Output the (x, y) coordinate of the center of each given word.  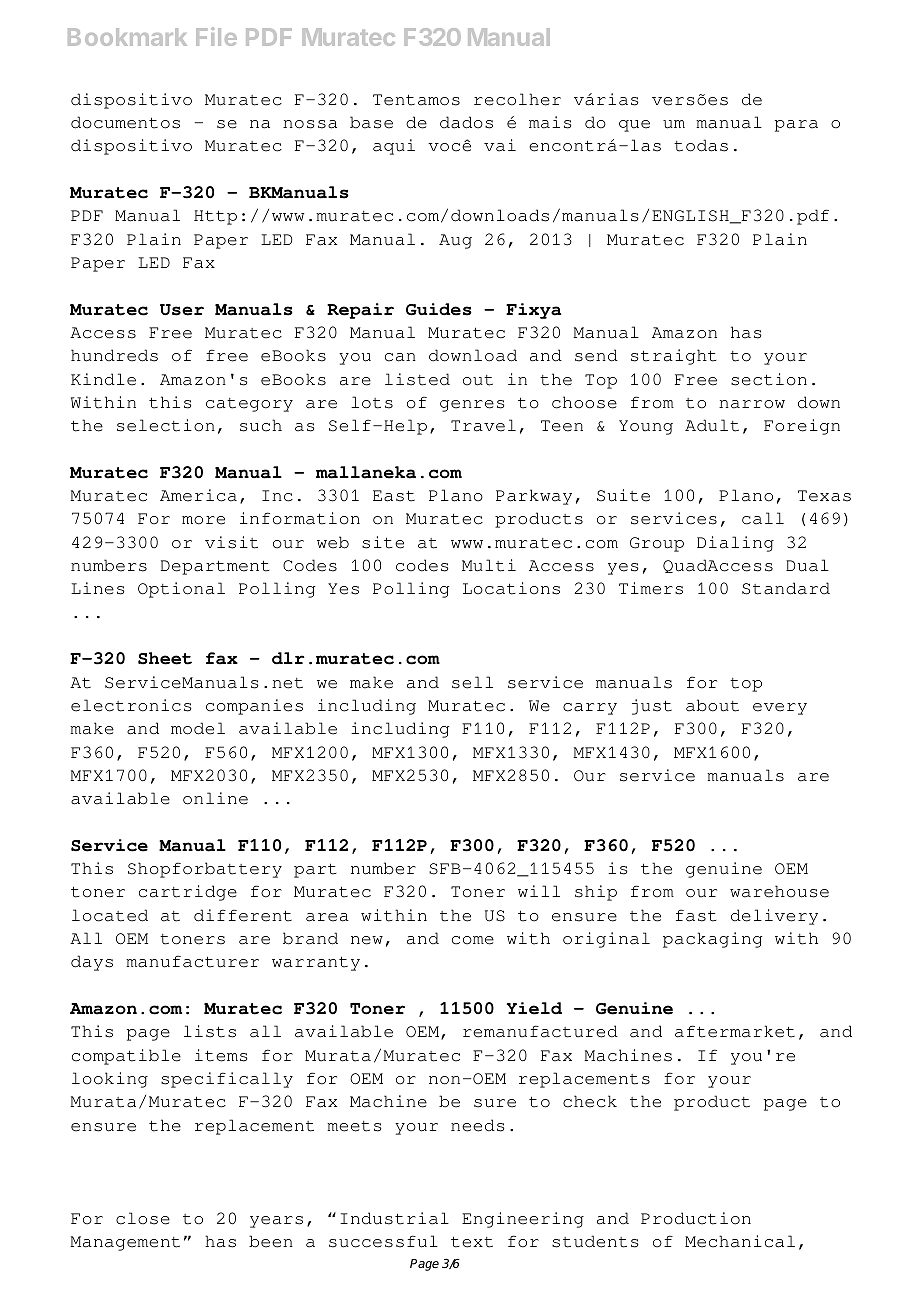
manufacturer (192, 961)
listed (417, 379)
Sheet (165, 658)
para (796, 126)
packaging (712, 940)
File (216, 36)
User (182, 310)
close (143, 1218)
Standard (786, 588)
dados (466, 122)
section (769, 379)
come (473, 940)
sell (472, 682)
